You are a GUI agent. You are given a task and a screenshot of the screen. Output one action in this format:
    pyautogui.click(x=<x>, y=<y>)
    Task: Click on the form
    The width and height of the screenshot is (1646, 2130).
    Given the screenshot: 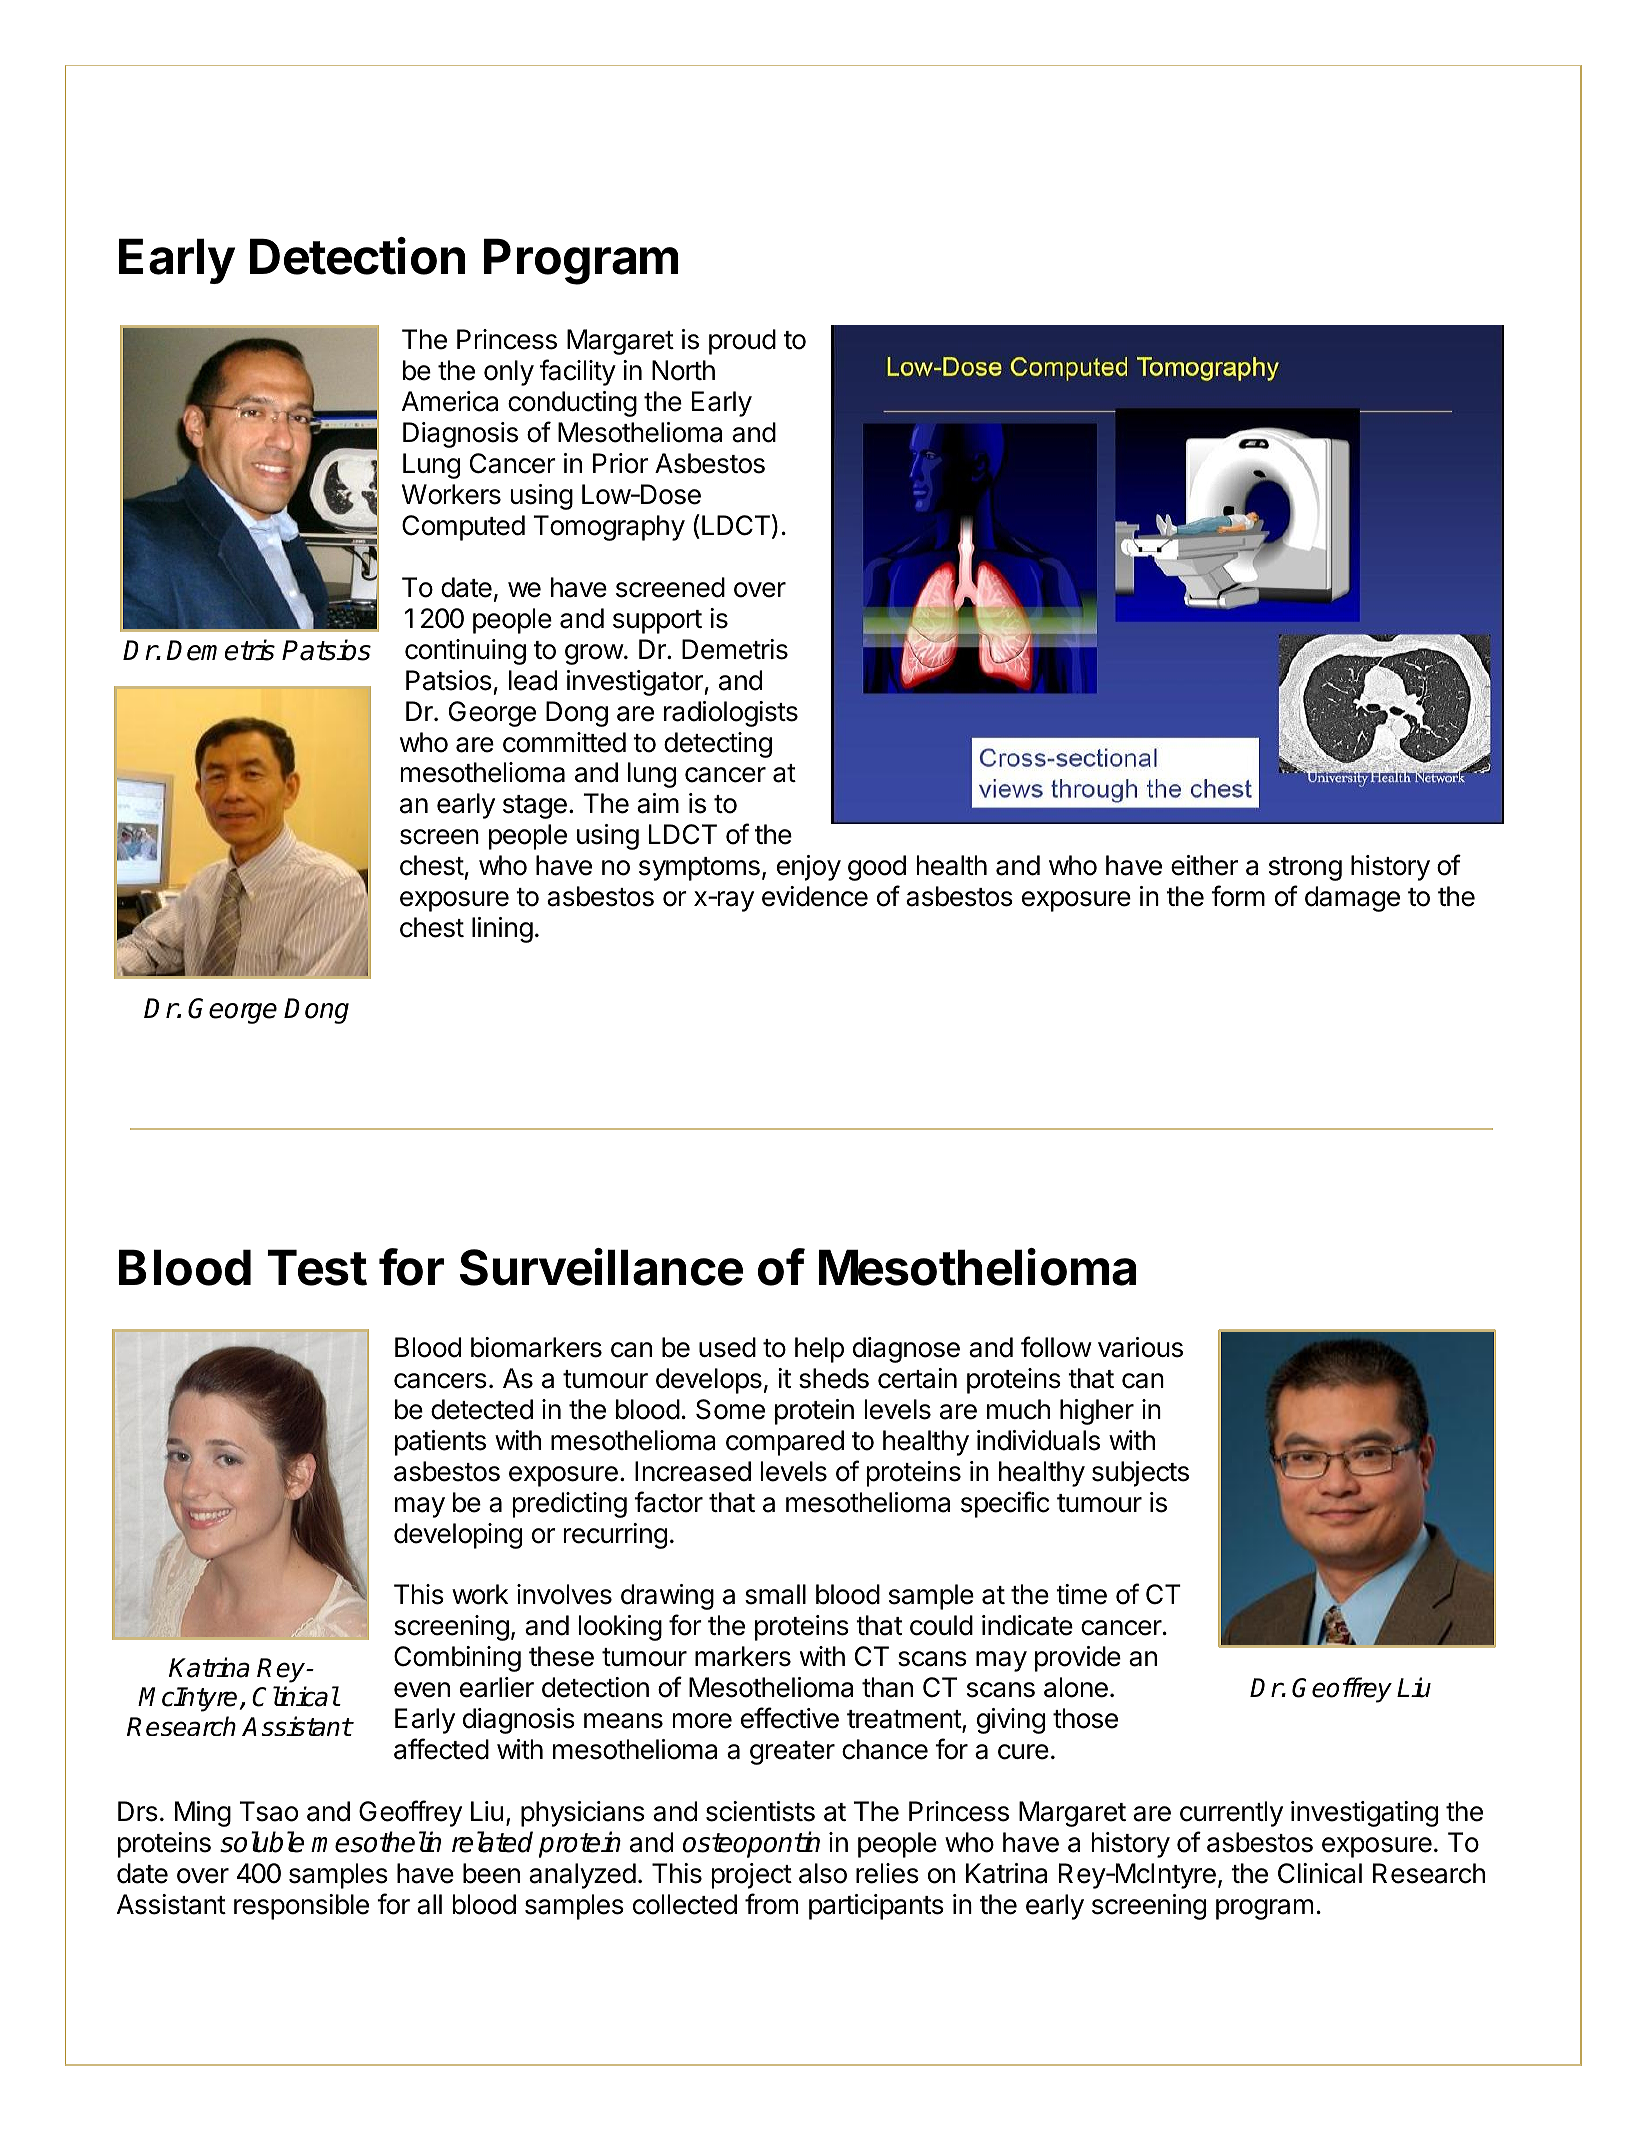 What is the action you would take?
    pyautogui.click(x=1238, y=896)
